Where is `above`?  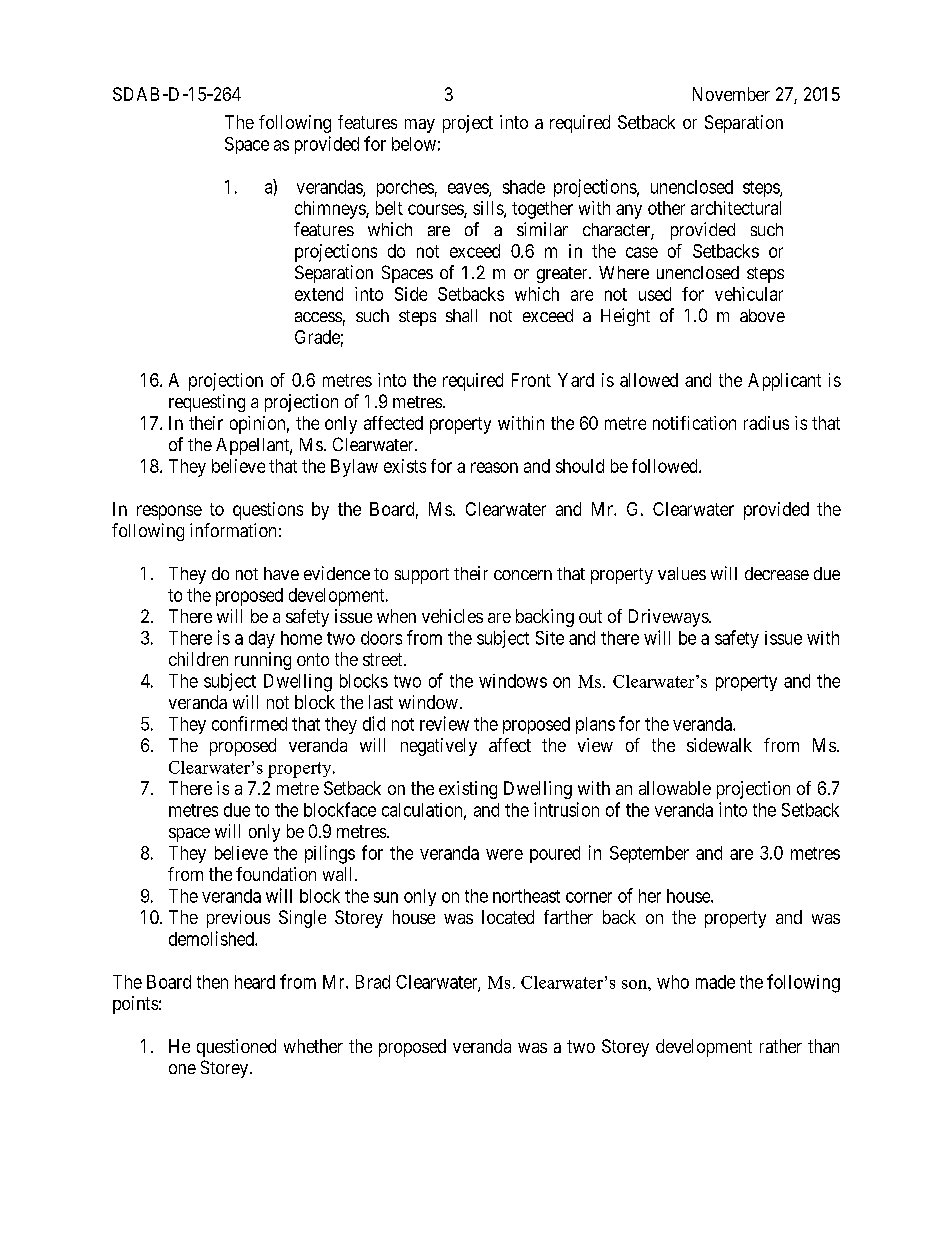 above is located at coordinates (762, 315).
